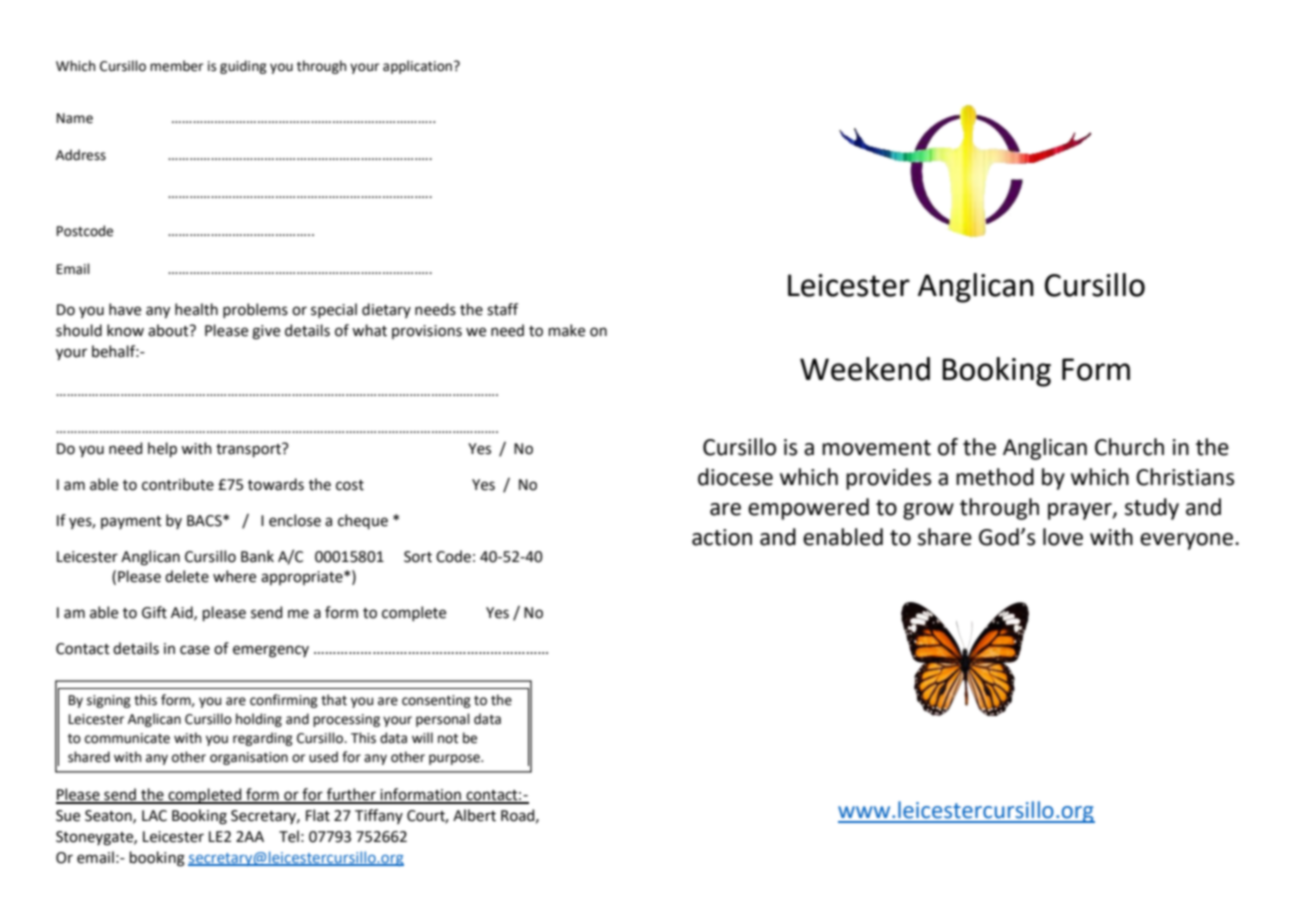  I want to click on LAC, so click(154, 816).
